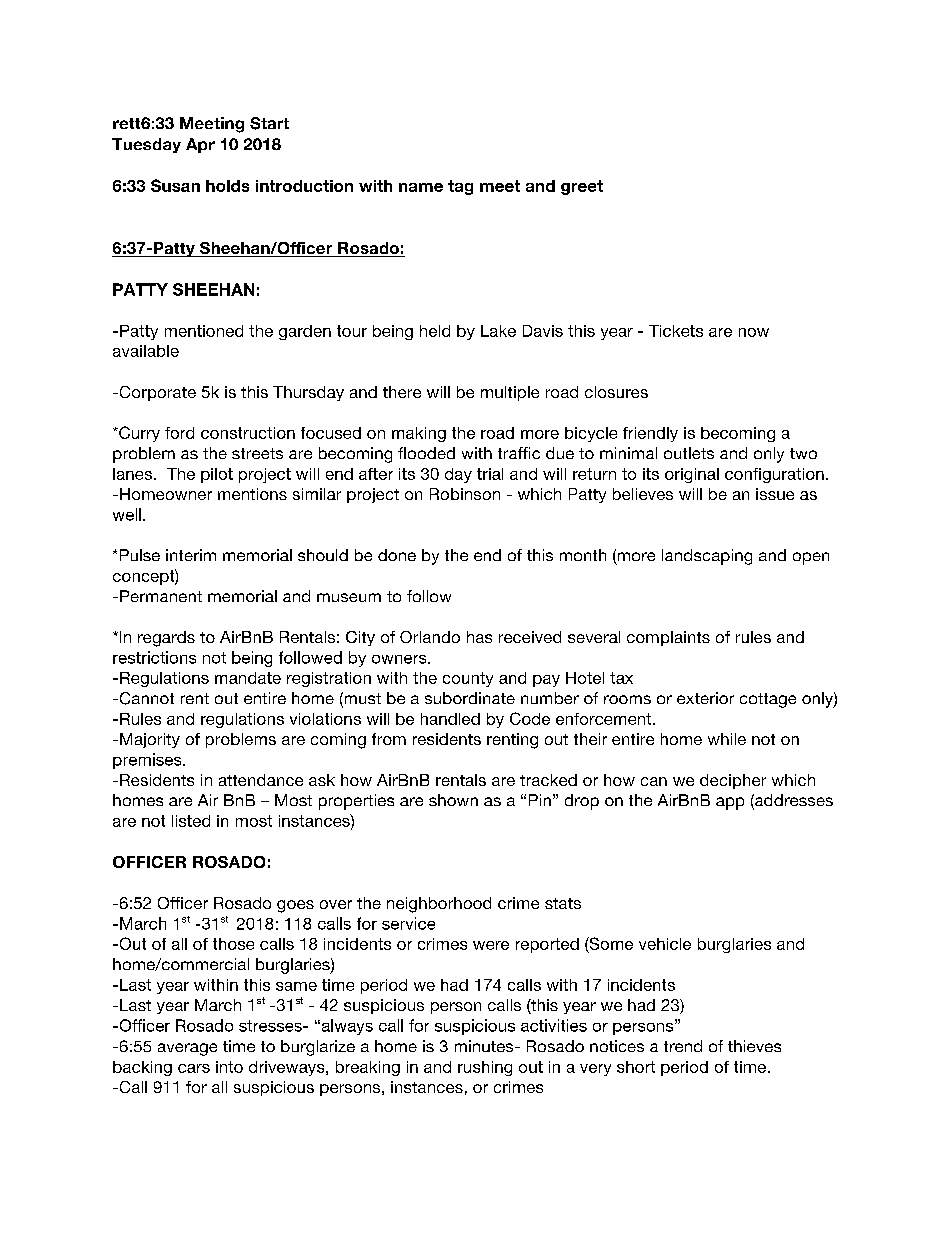 This page has width=952, height=1233. Describe the element at coordinates (150, 740) in the page. I see `Majority` at that location.
